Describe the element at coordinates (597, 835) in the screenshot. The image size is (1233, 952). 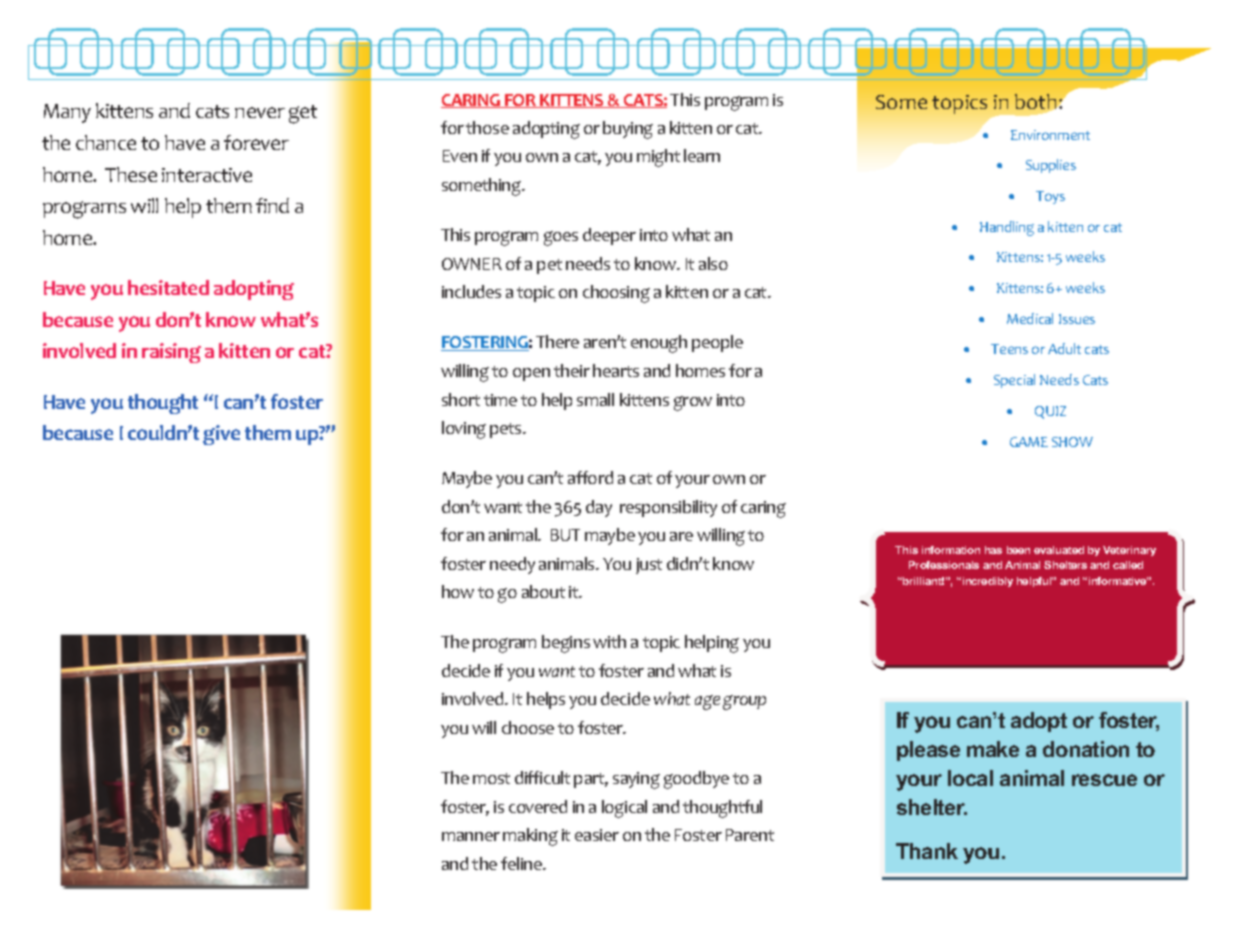
I see `easier` at that location.
